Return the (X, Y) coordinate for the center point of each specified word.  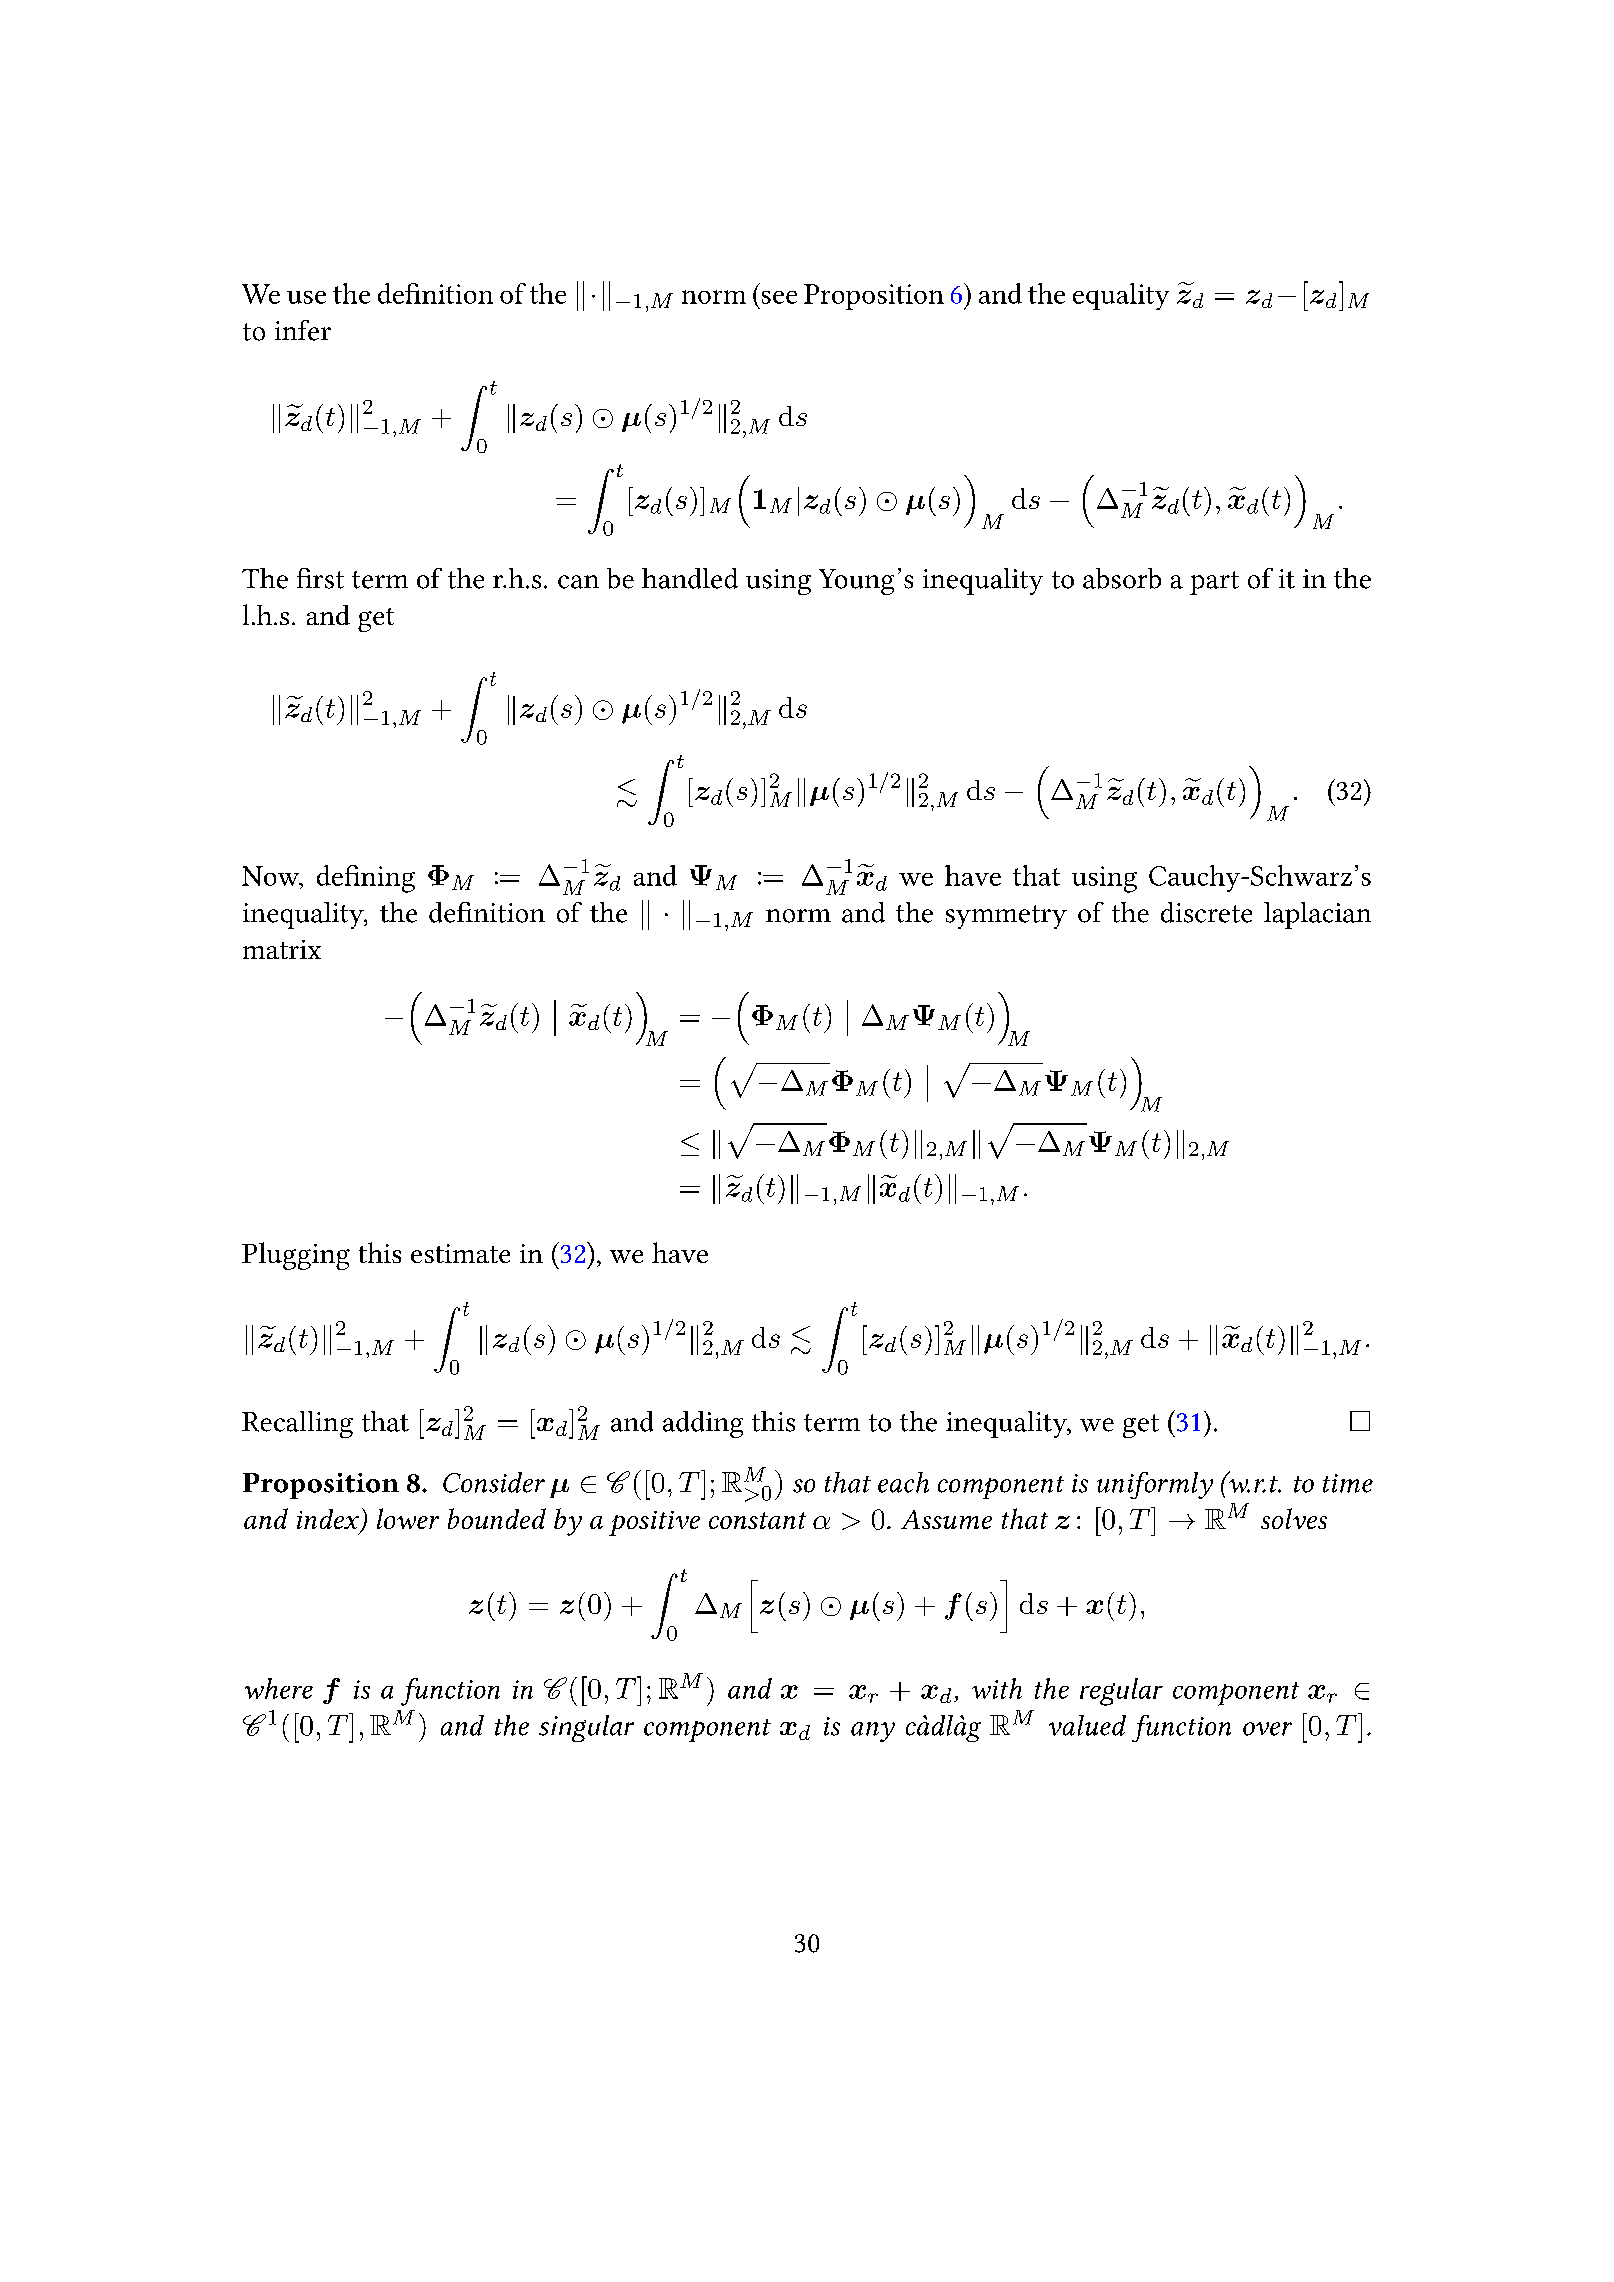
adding (703, 1424)
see (779, 297)
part (1214, 583)
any (873, 1732)
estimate (460, 1253)
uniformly (1155, 1485)
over (1267, 1729)
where (279, 1688)
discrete (1206, 912)
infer (303, 330)
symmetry (1006, 917)
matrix (282, 949)
